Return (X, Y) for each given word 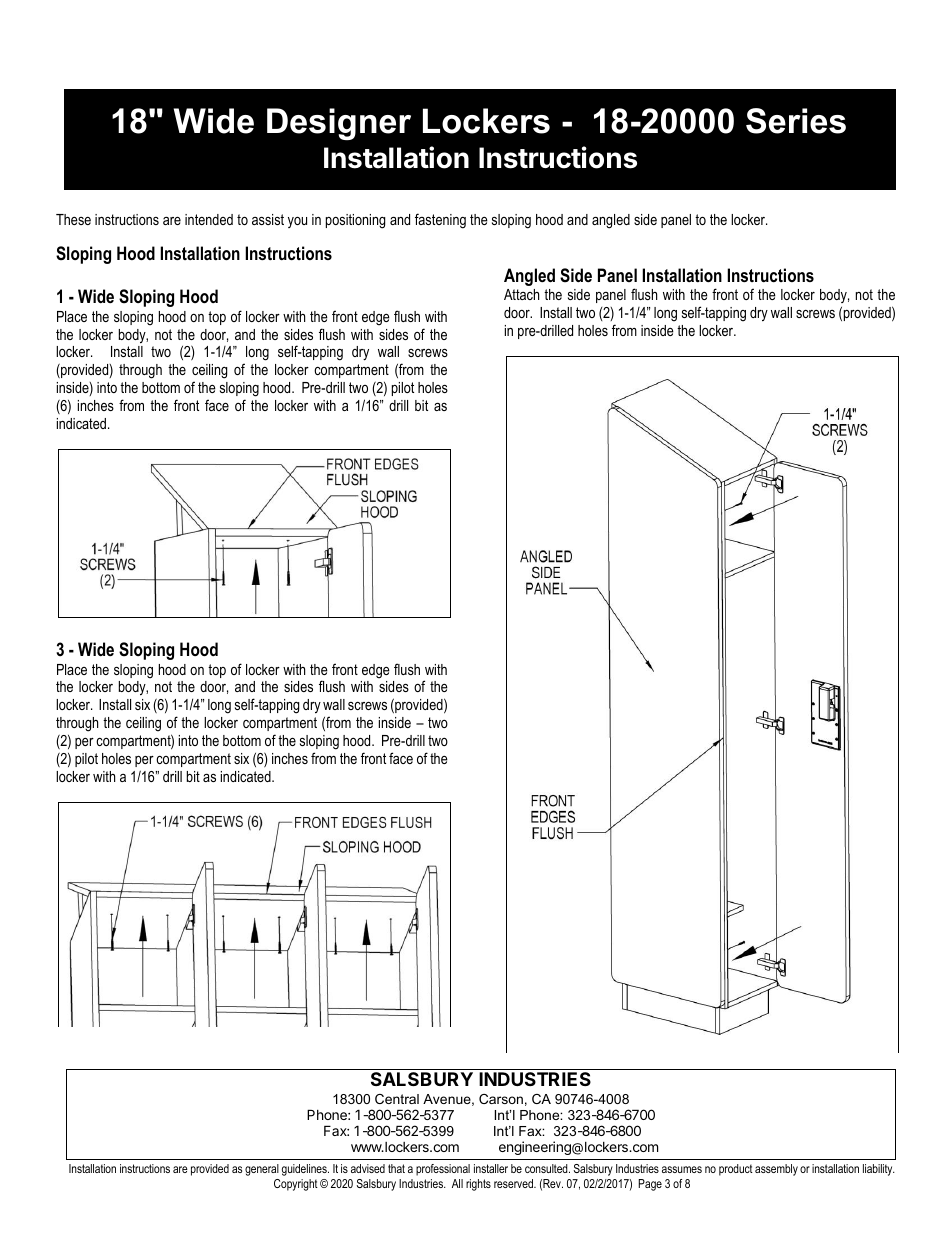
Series (796, 121)
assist (268, 219)
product (736, 1170)
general (262, 1170)
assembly (776, 1170)
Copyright (296, 1185)
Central (397, 1099)
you (297, 222)
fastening (440, 221)
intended (209, 219)
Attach (521, 294)
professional (443, 1170)
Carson (501, 1099)
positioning (355, 221)
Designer (339, 124)
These (73, 219)
